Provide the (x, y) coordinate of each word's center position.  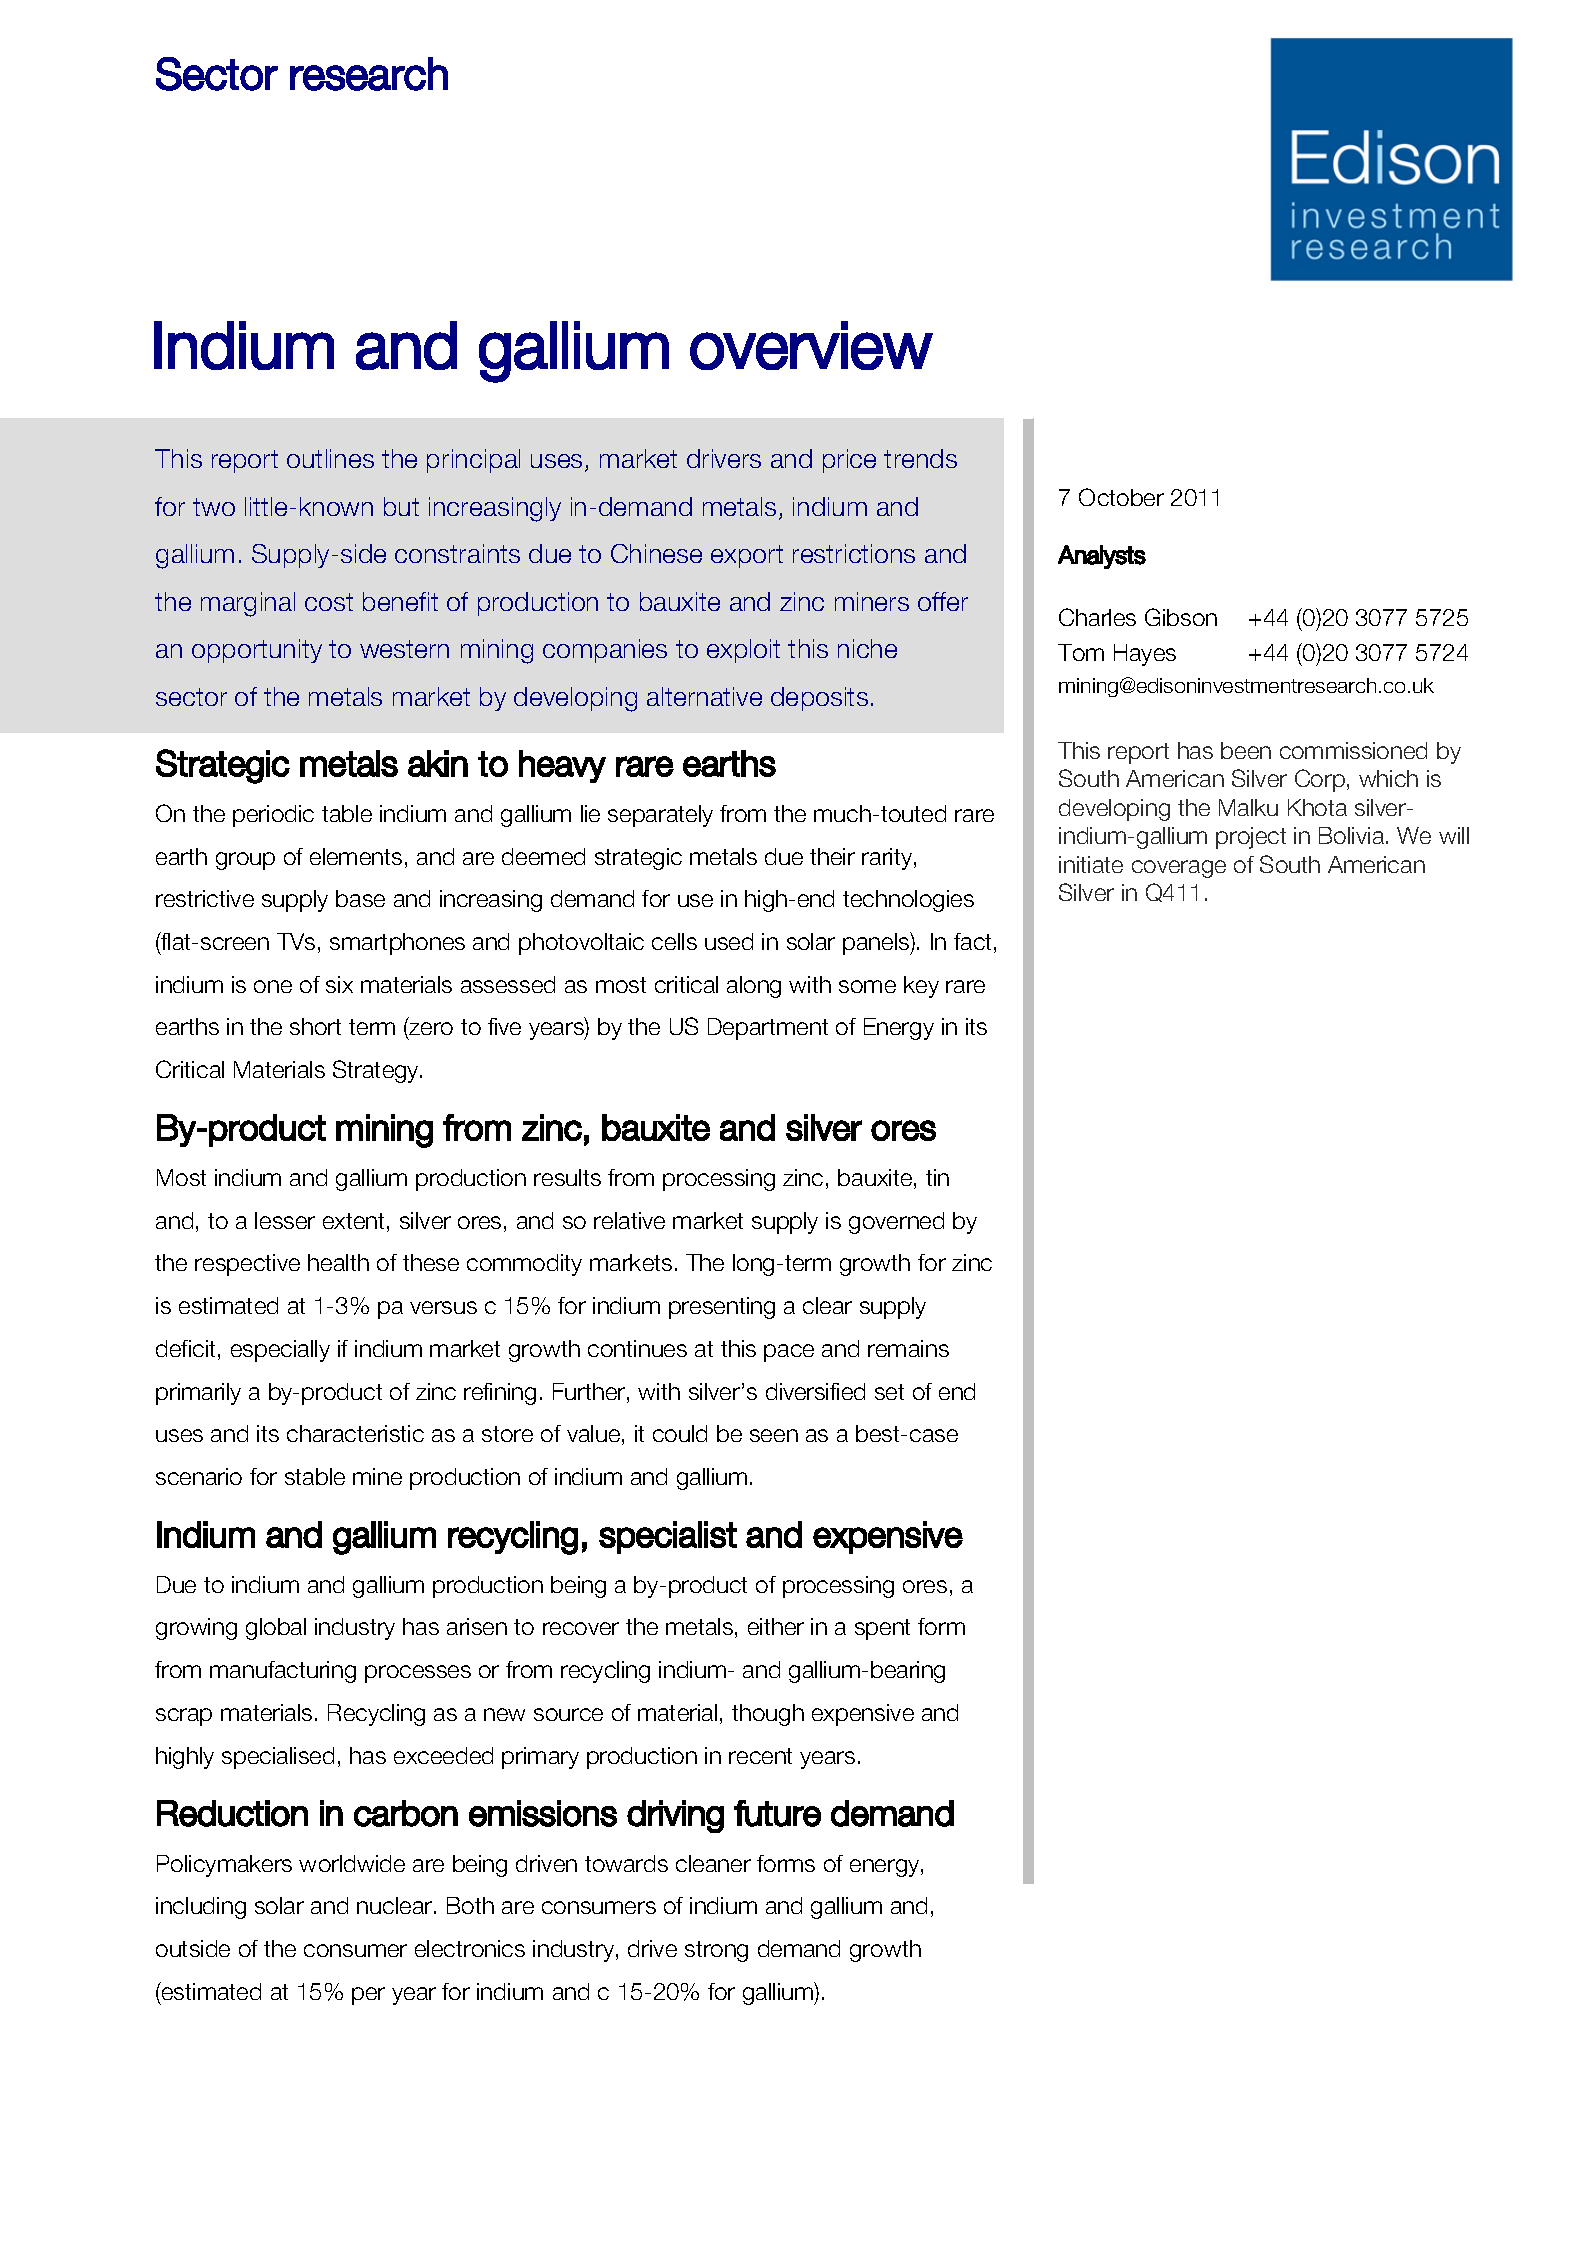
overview (811, 345)
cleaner (713, 1863)
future (777, 1813)
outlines (330, 458)
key (921, 987)
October (1121, 497)
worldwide (352, 1863)
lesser (285, 1220)
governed (896, 1223)
